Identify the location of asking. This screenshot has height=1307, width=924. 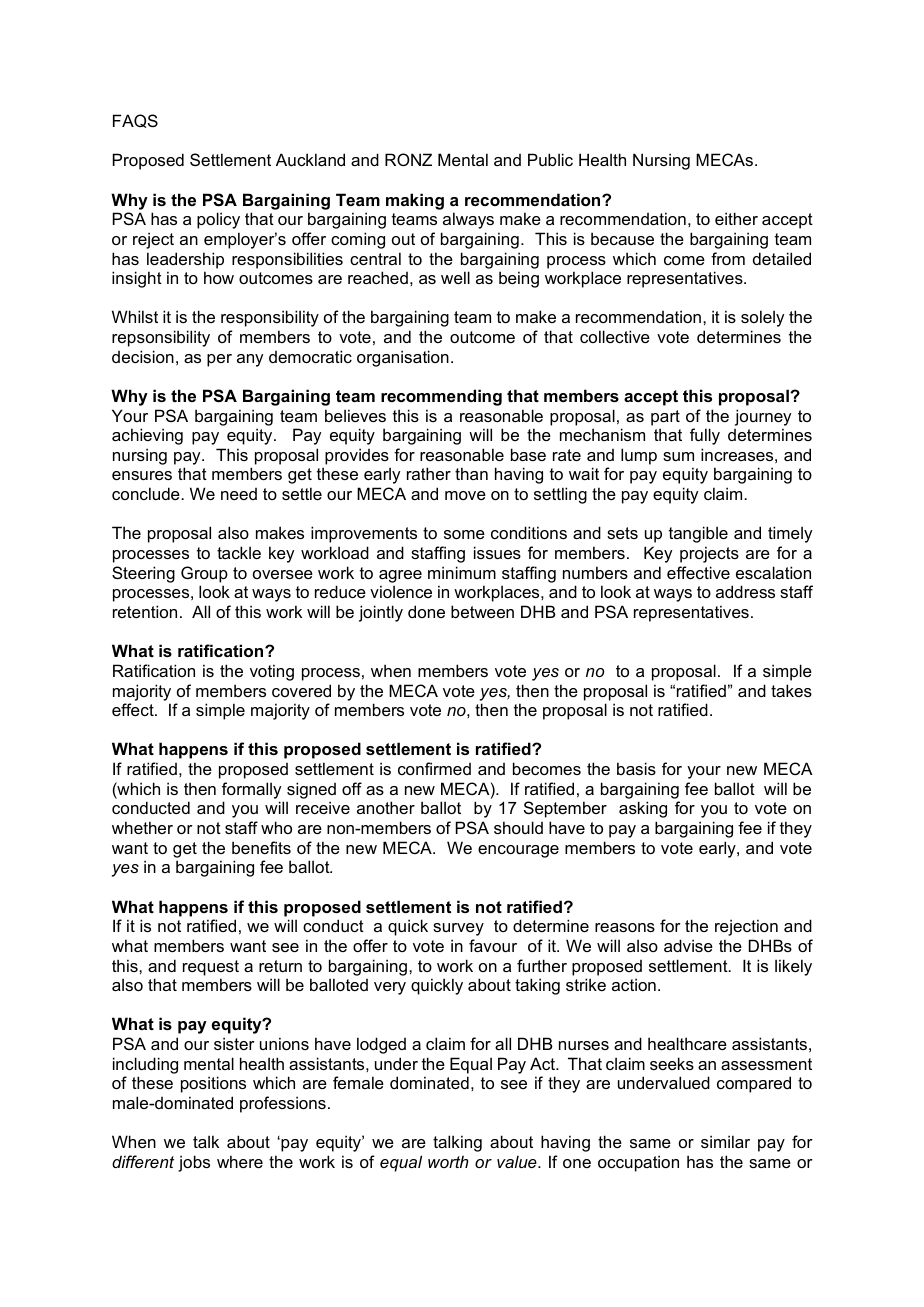
(643, 809).
